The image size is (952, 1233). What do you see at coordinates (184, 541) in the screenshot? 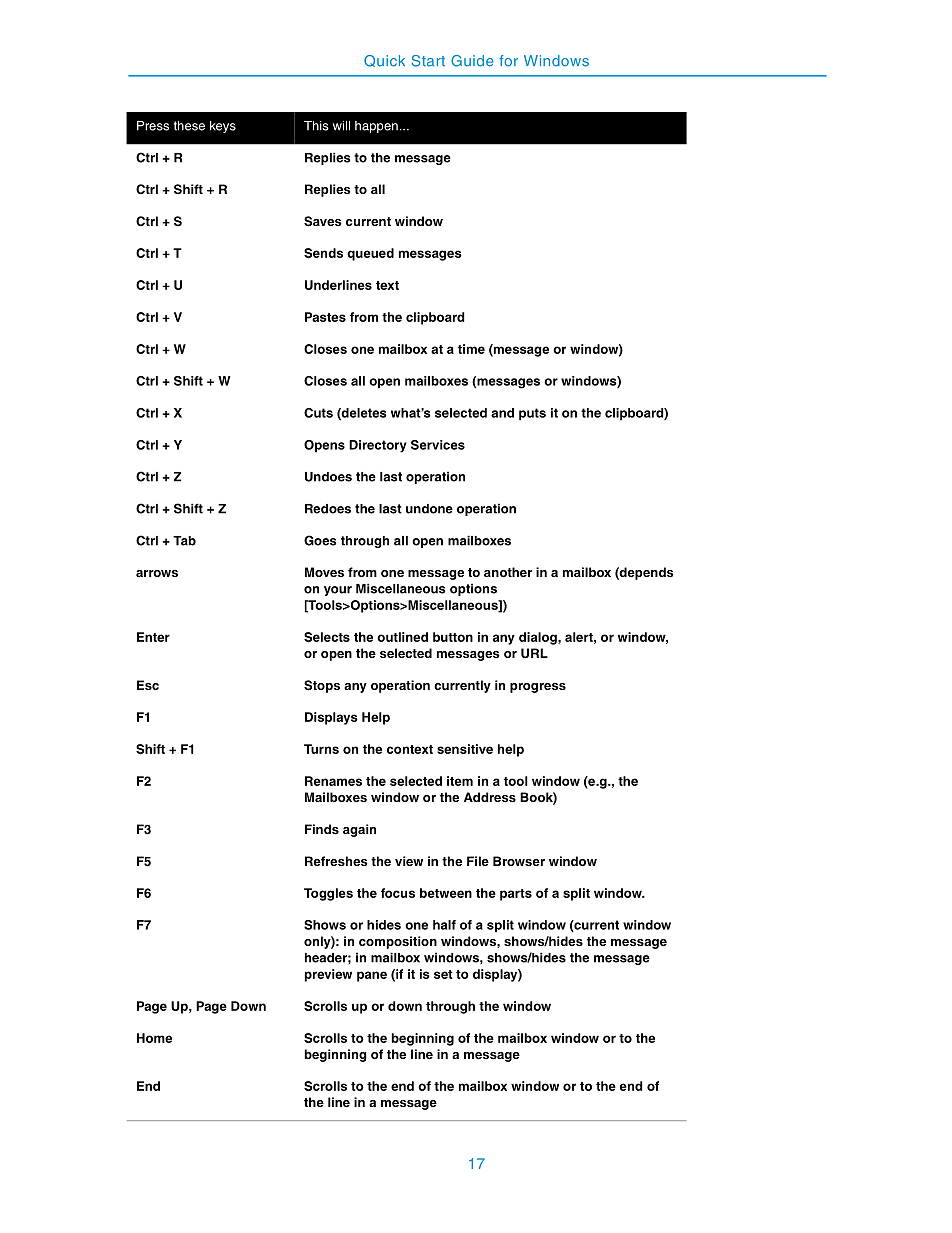
I see `Tab` at bounding box center [184, 541].
